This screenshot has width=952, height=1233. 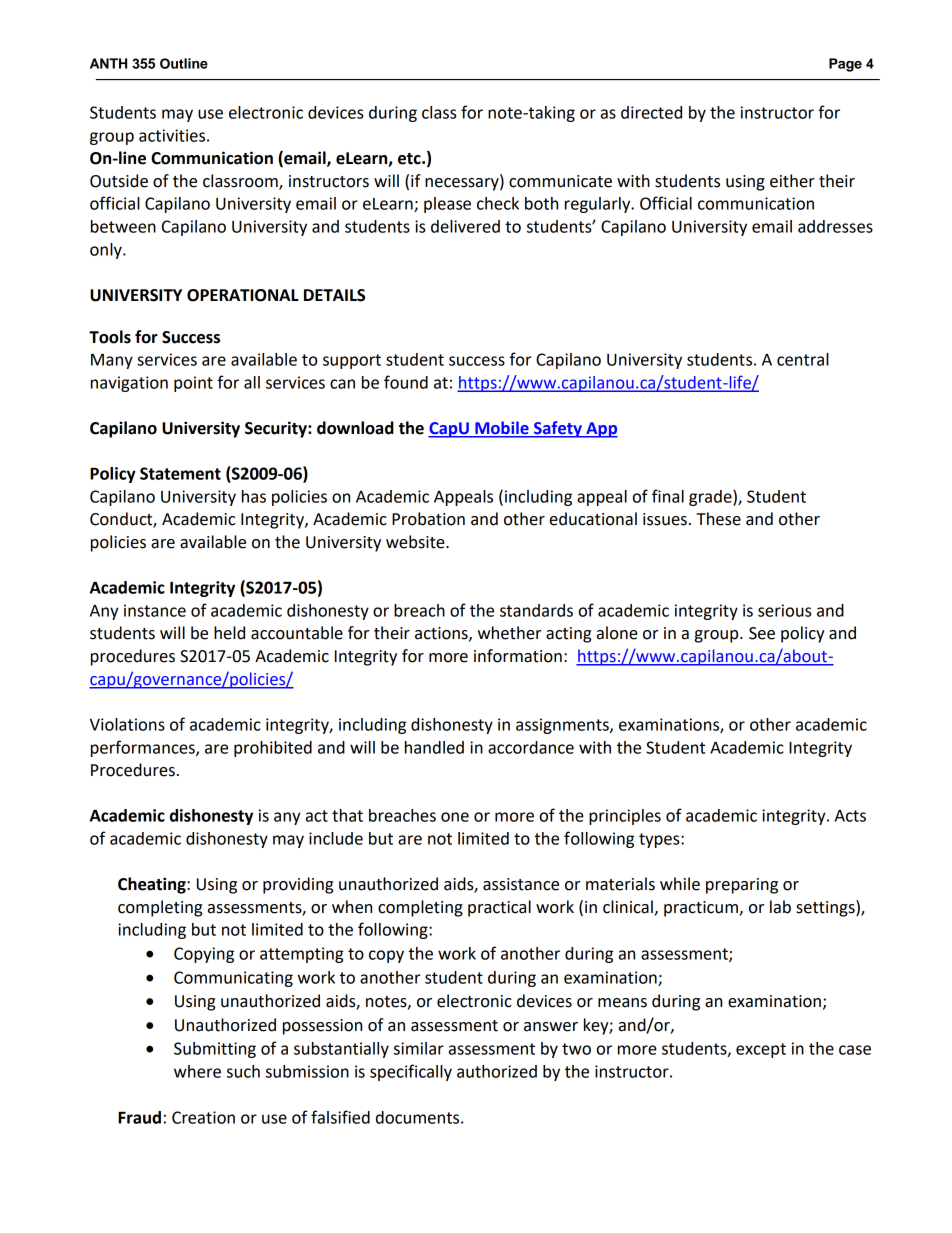 What do you see at coordinates (155, 610) in the screenshot?
I see `instance` at bounding box center [155, 610].
